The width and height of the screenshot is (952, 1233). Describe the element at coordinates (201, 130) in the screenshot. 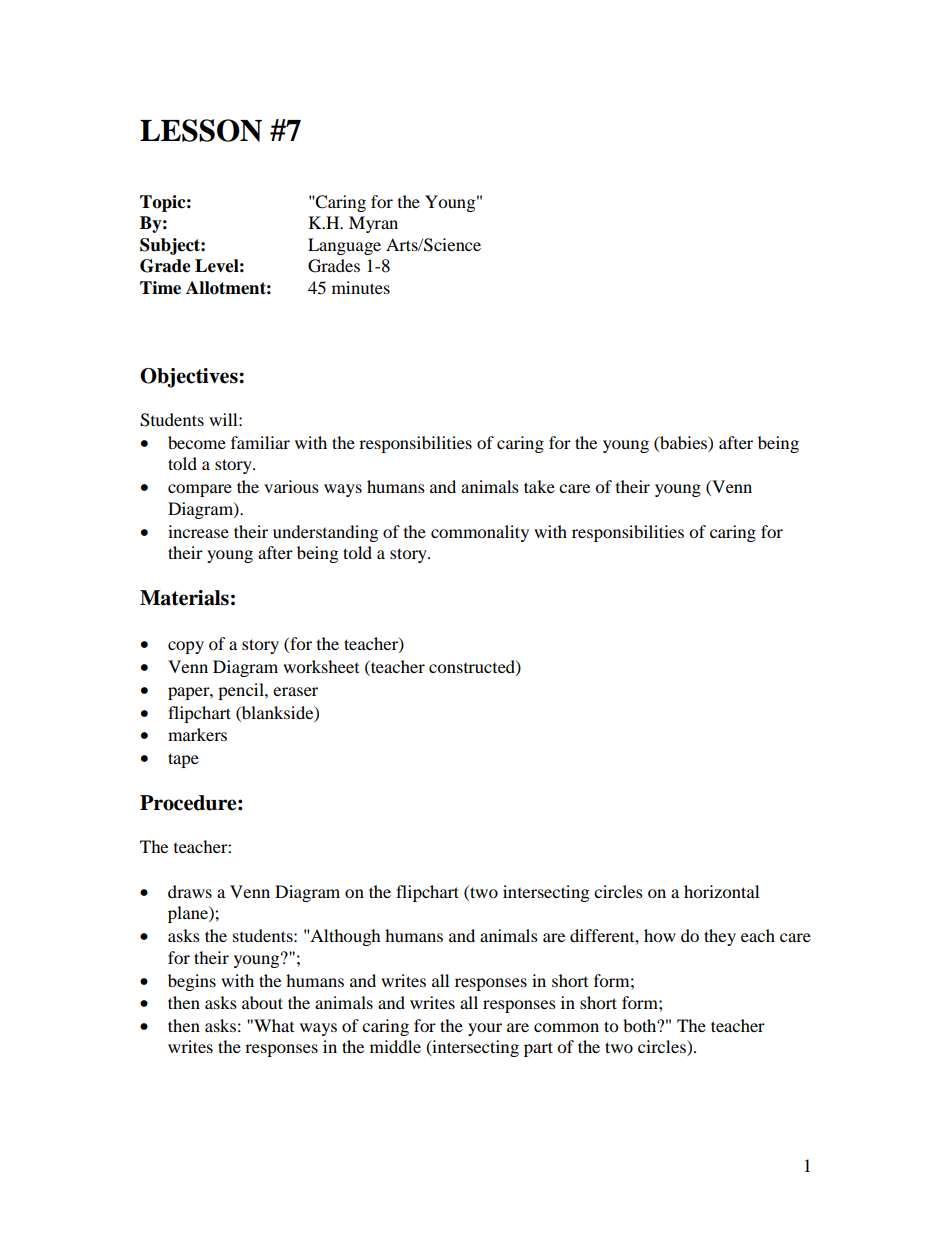

I see `LESSON` at that location.
